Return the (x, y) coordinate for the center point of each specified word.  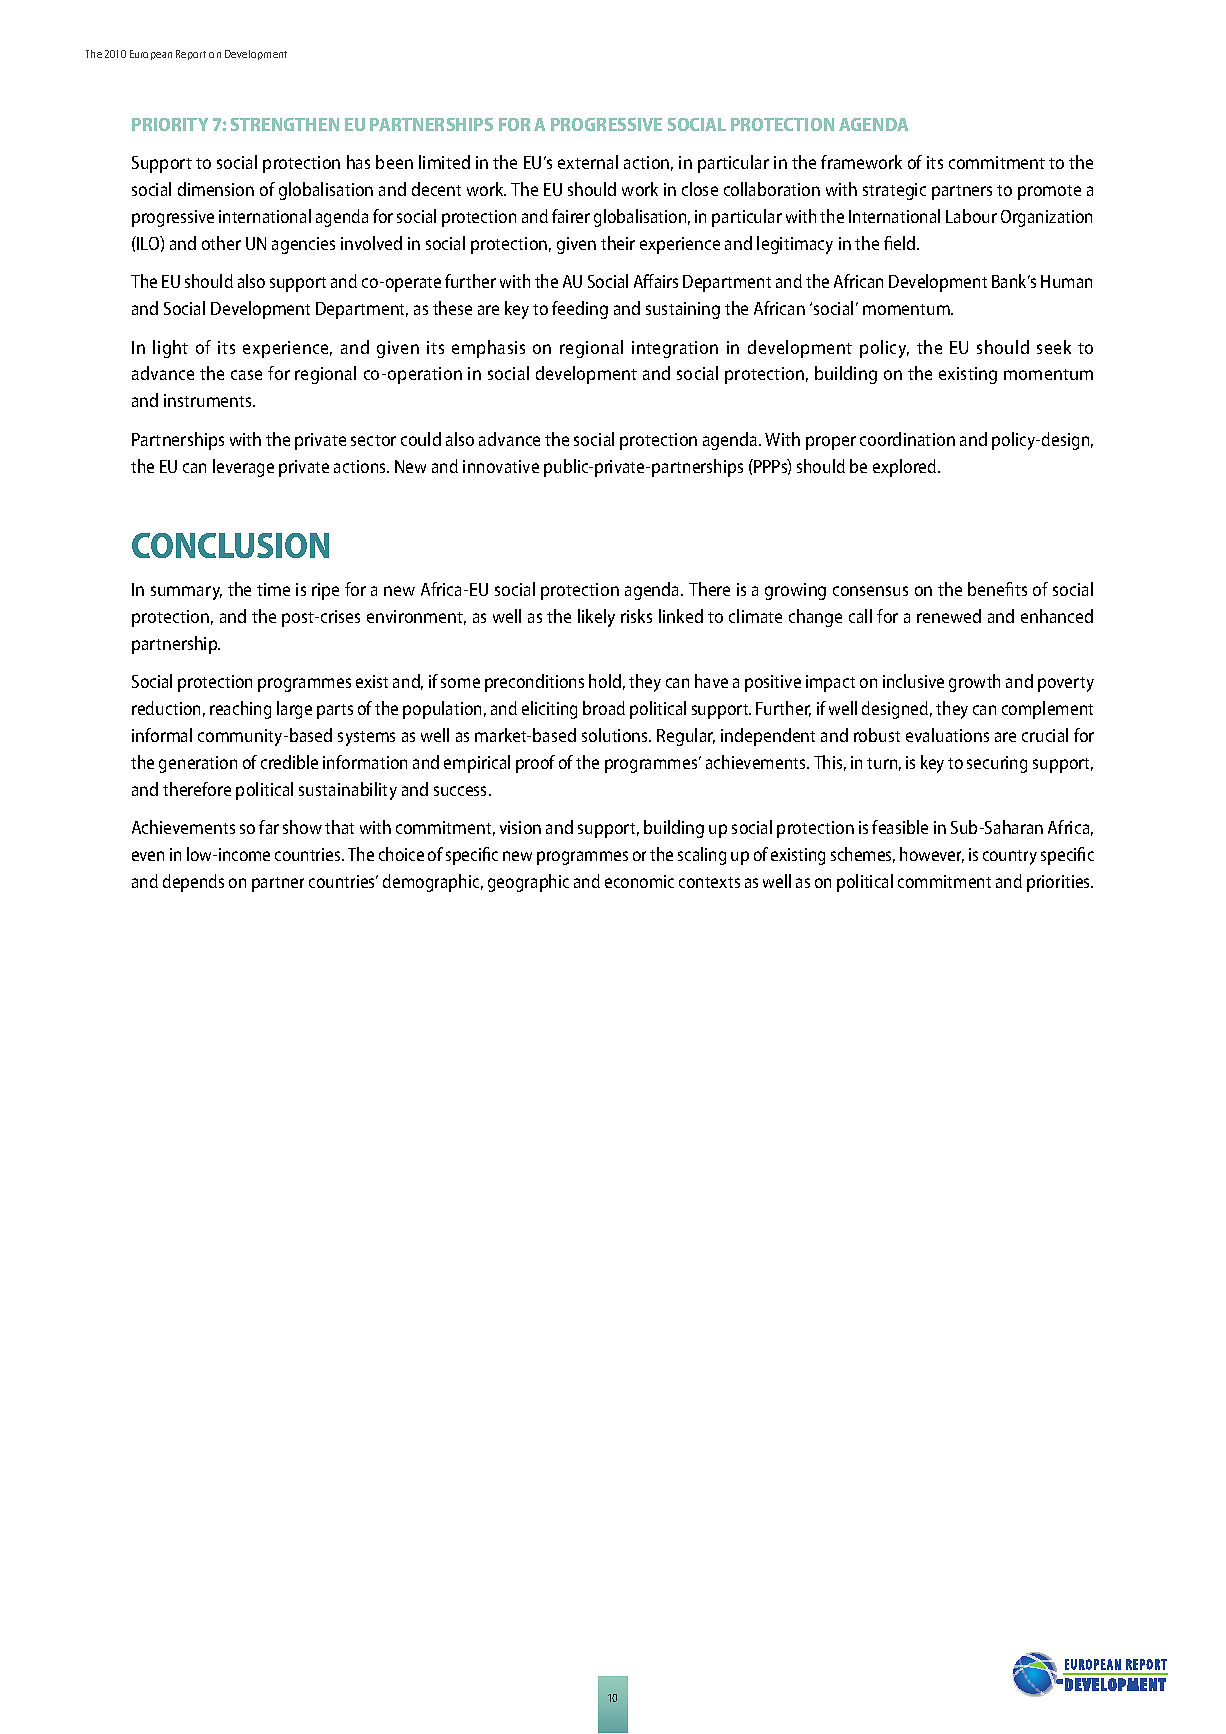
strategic (894, 191)
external (588, 162)
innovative (501, 466)
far (269, 827)
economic (639, 881)
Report (191, 55)
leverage (243, 468)
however (932, 855)
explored (906, 468)
